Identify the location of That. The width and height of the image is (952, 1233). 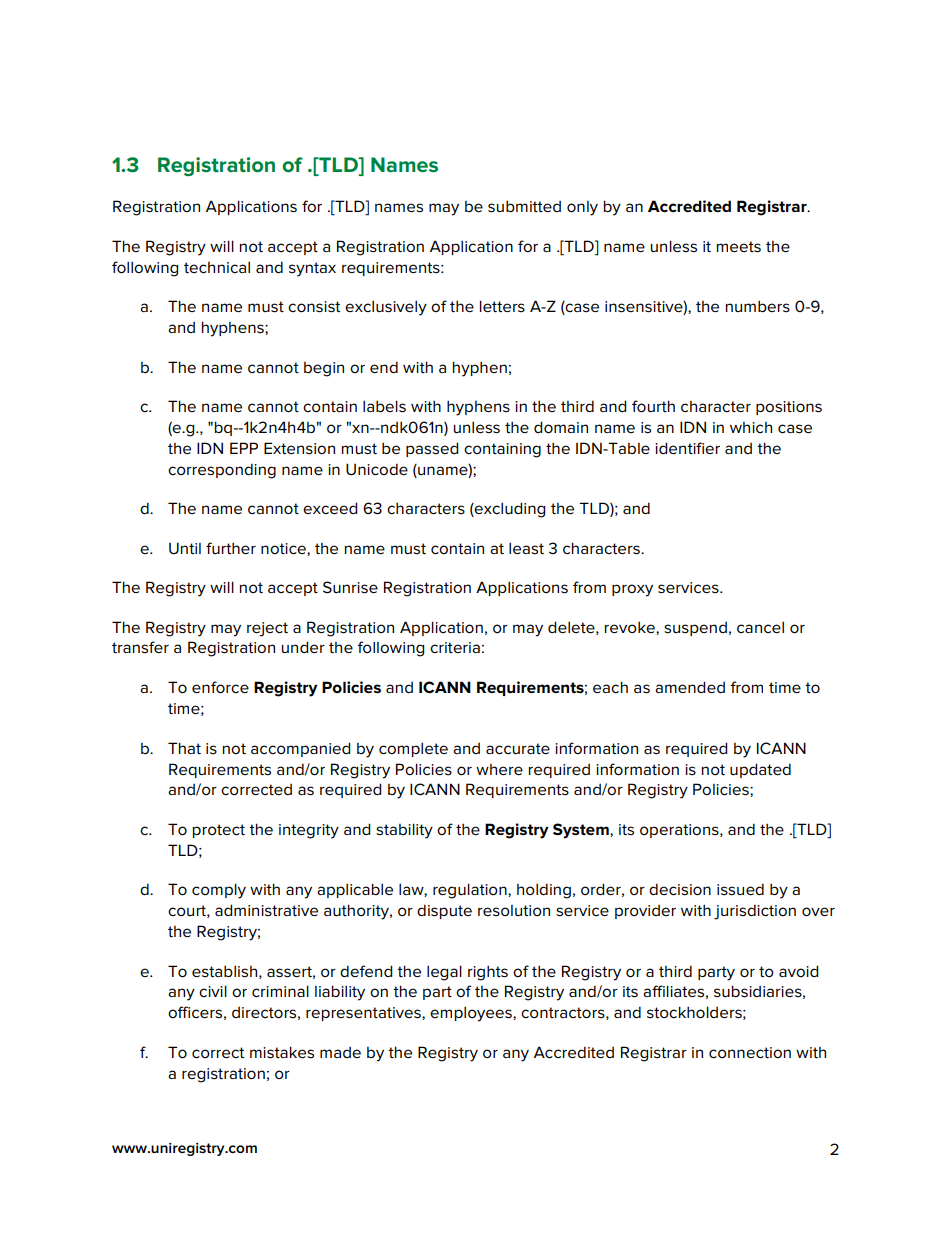
(184, 748).
